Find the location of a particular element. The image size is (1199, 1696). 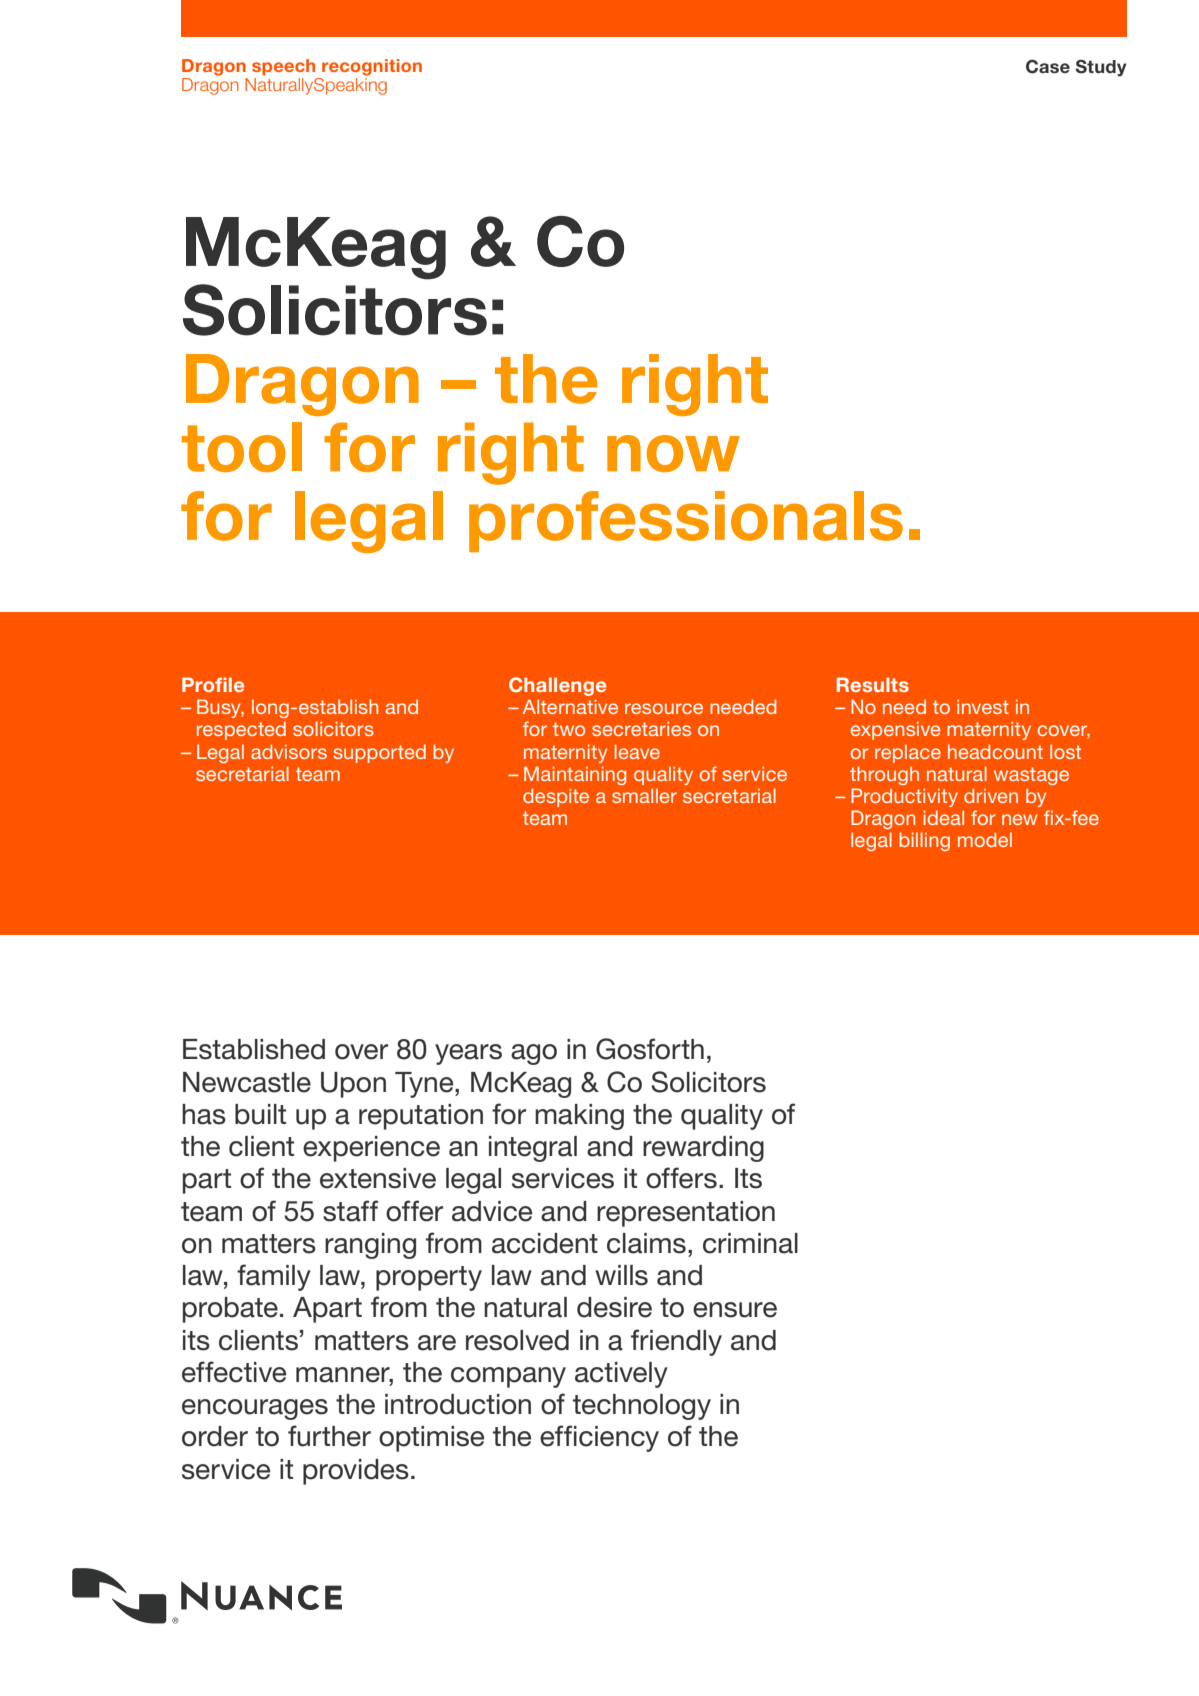

tool is located at coordinates (242, 447).
